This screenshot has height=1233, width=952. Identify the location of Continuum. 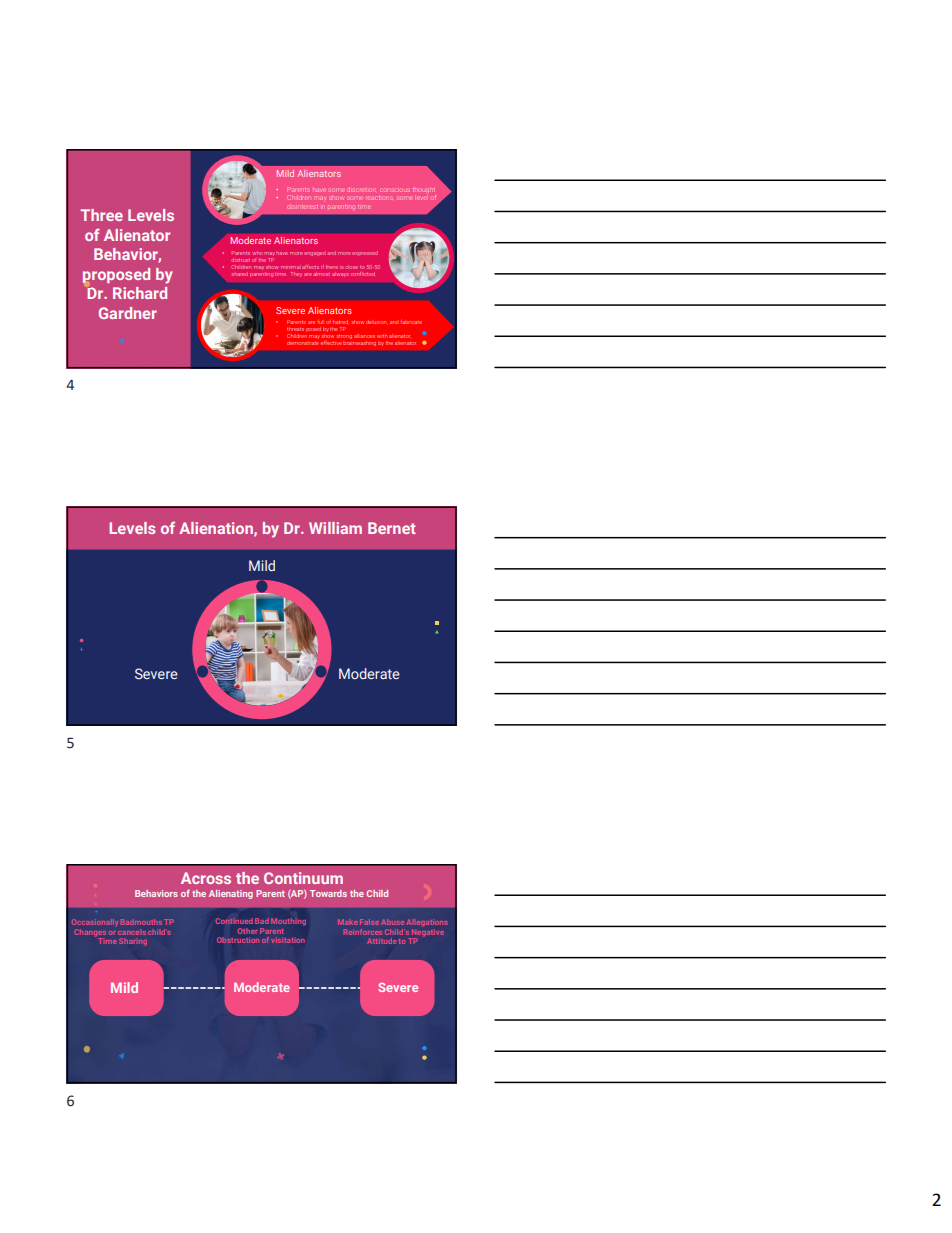
(303, 878).
